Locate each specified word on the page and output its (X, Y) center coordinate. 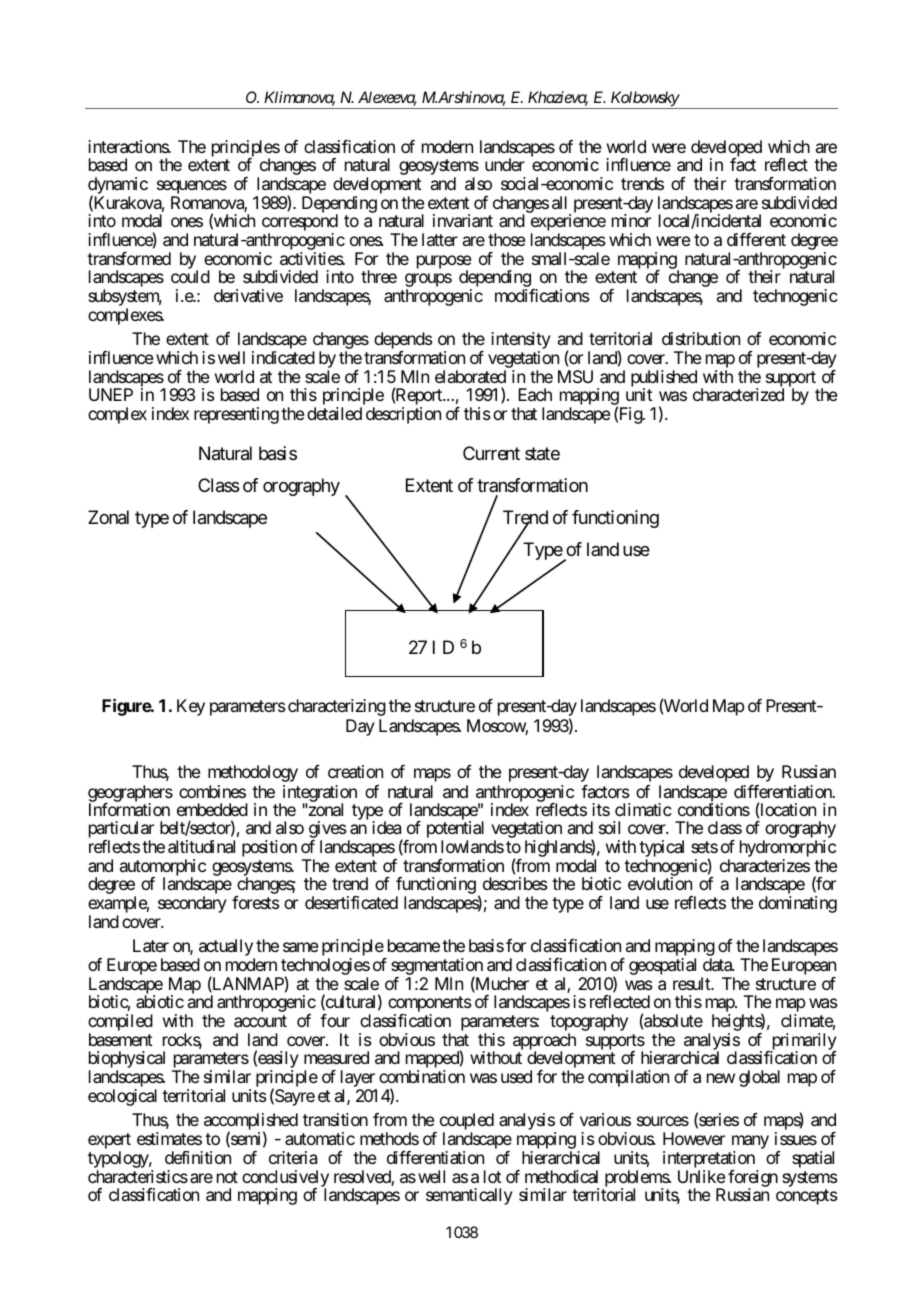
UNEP (111, 394)
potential (455, 831)
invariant (463, 220)
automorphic (163, 869)
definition (198, 1157)
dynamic (118, 186)
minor (631, 220)
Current (491, 453)
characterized (738, 394)
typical (661, 850)
